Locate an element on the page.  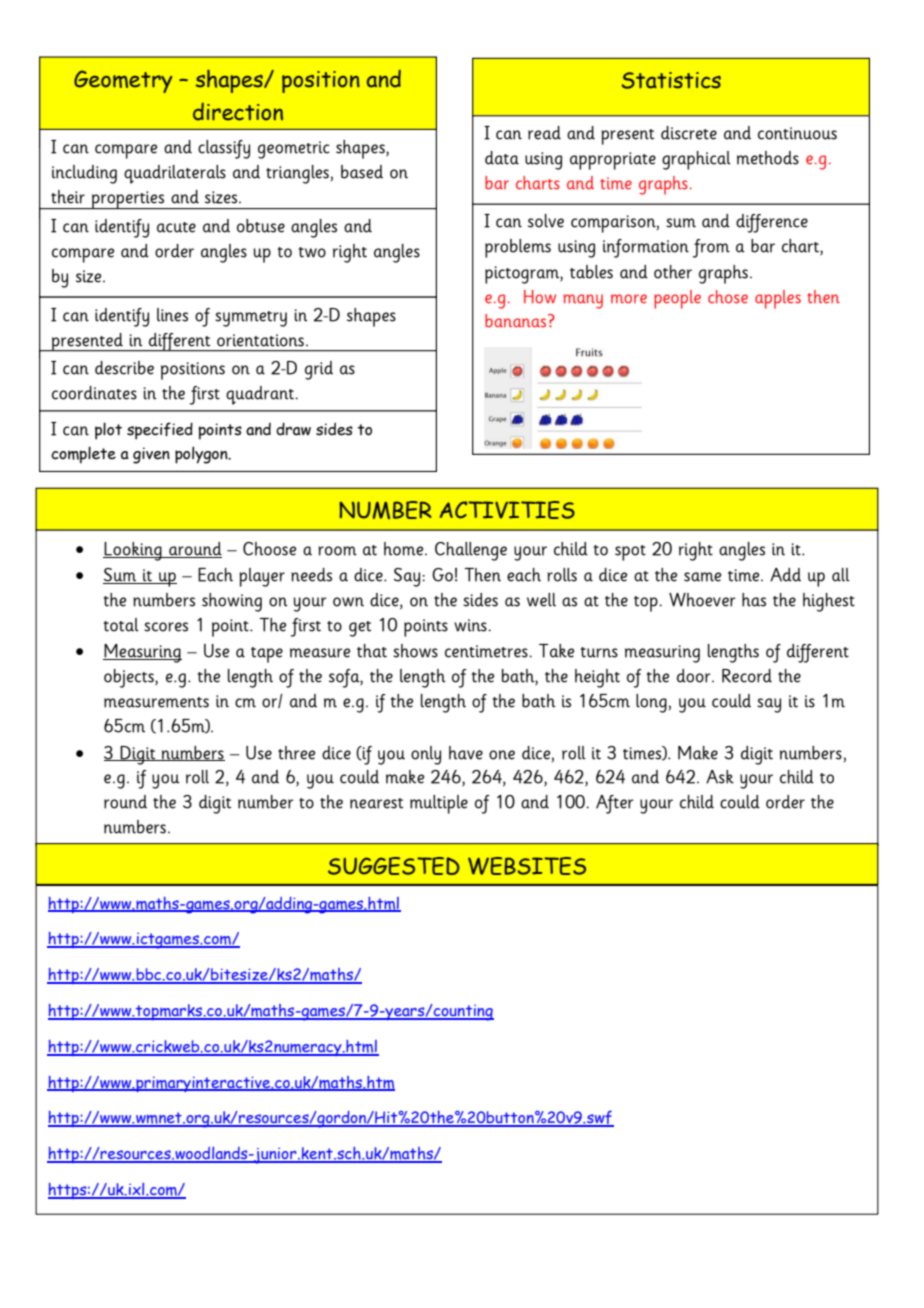
read is located at coordinates (544, 133).
